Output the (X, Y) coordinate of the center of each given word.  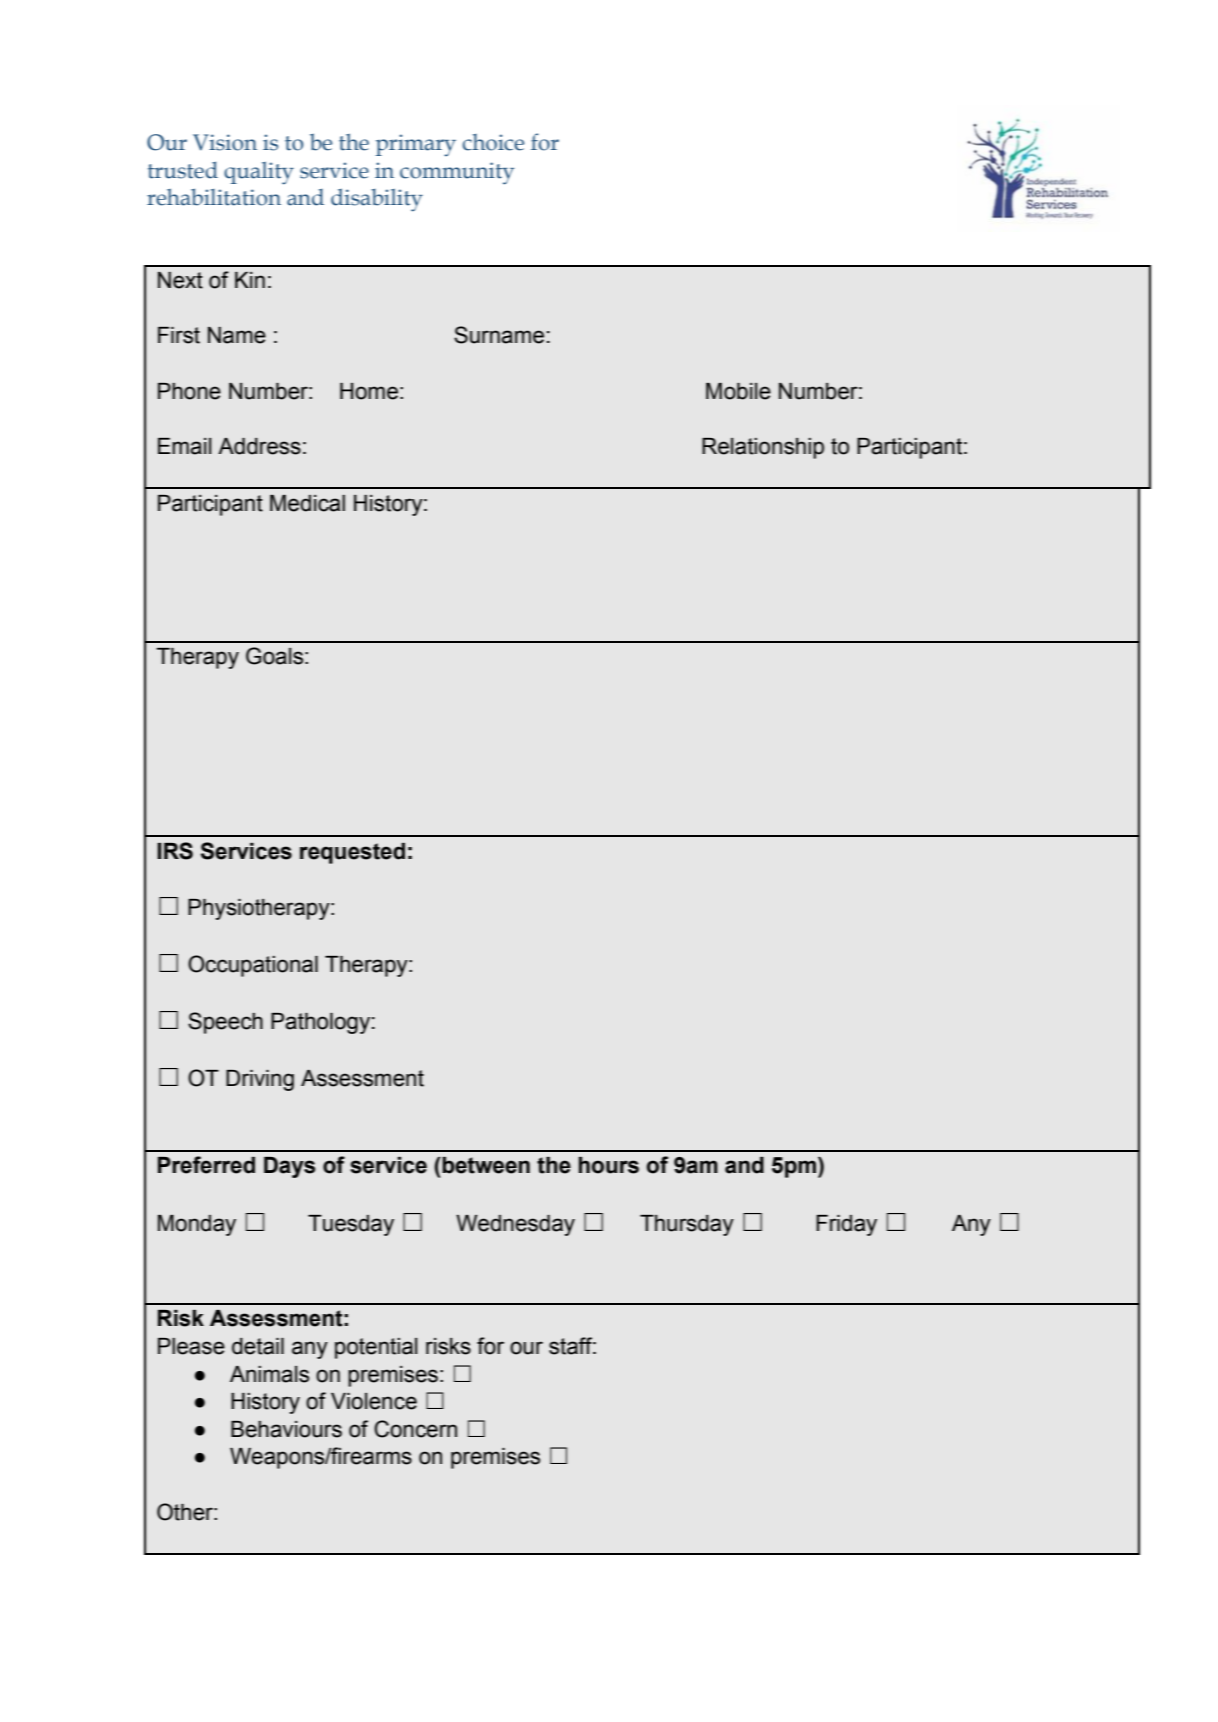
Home (369, 391)
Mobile (738, 391)
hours (609, 1165)
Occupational (253, 966)
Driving (260, 1080)
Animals (269, 1374)
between (485, 1165)
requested (352, 853)
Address (259, 446)
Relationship (763, 448)
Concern (415, 1429)
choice (493, 142)
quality (259, 173)
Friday (846, 1225)
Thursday (687, 1225)
